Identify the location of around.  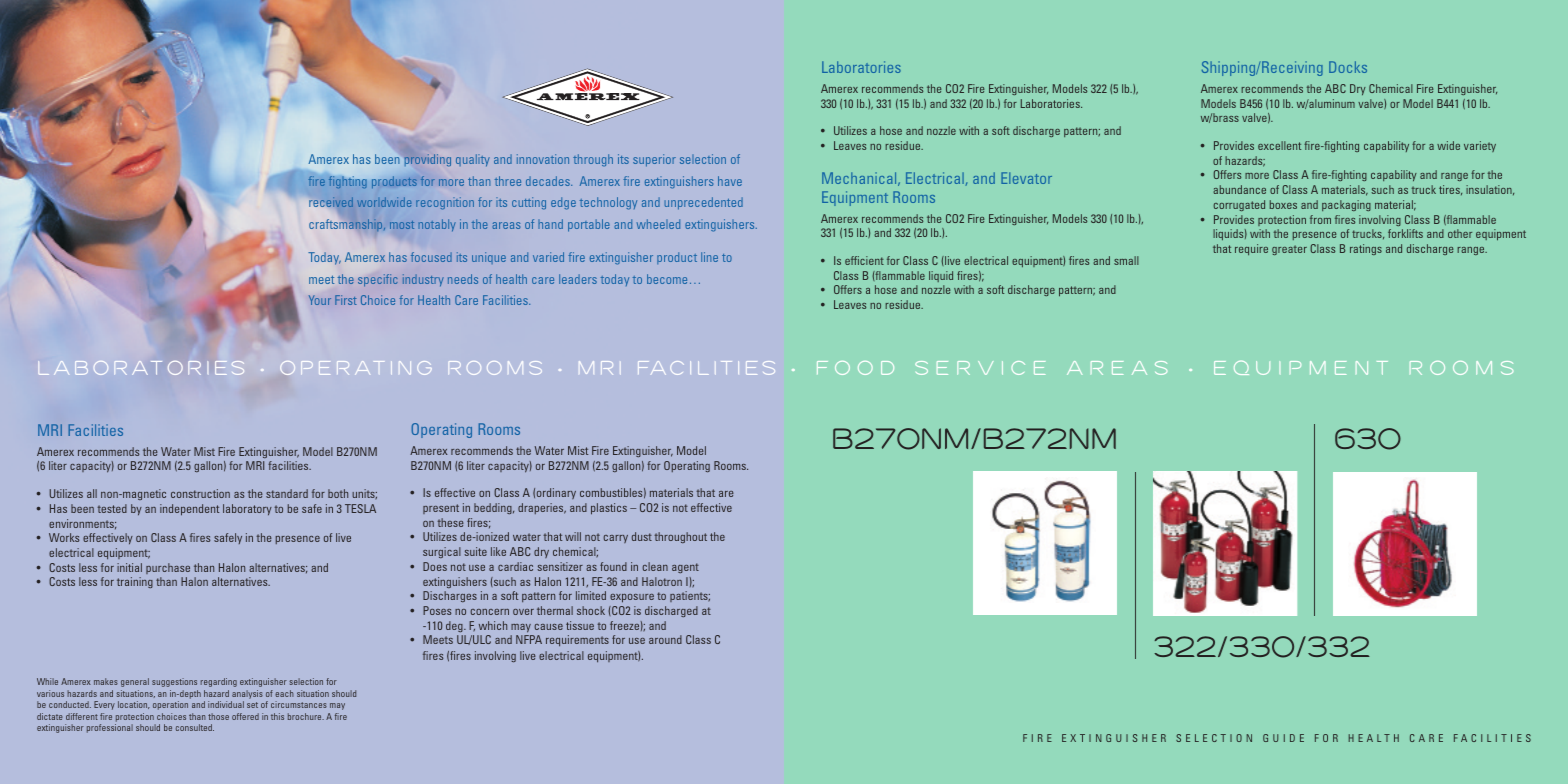
(665, 639).
